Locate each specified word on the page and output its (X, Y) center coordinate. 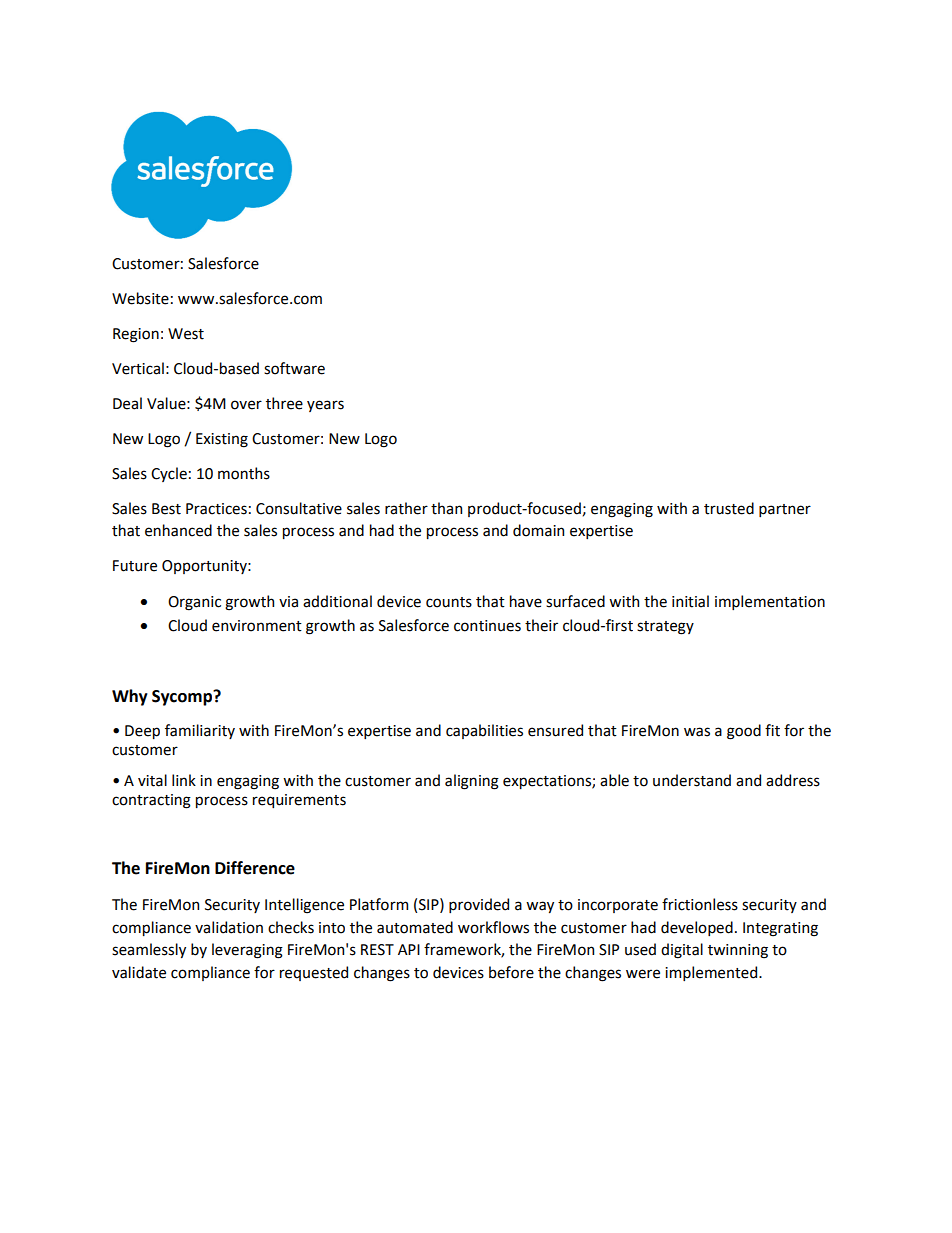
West (186, 334)
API (409, 949)
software (294, 368)
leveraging (247, 951)
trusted (729, 508)
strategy (665, 628)
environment (257, 626)
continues (487, 626)
